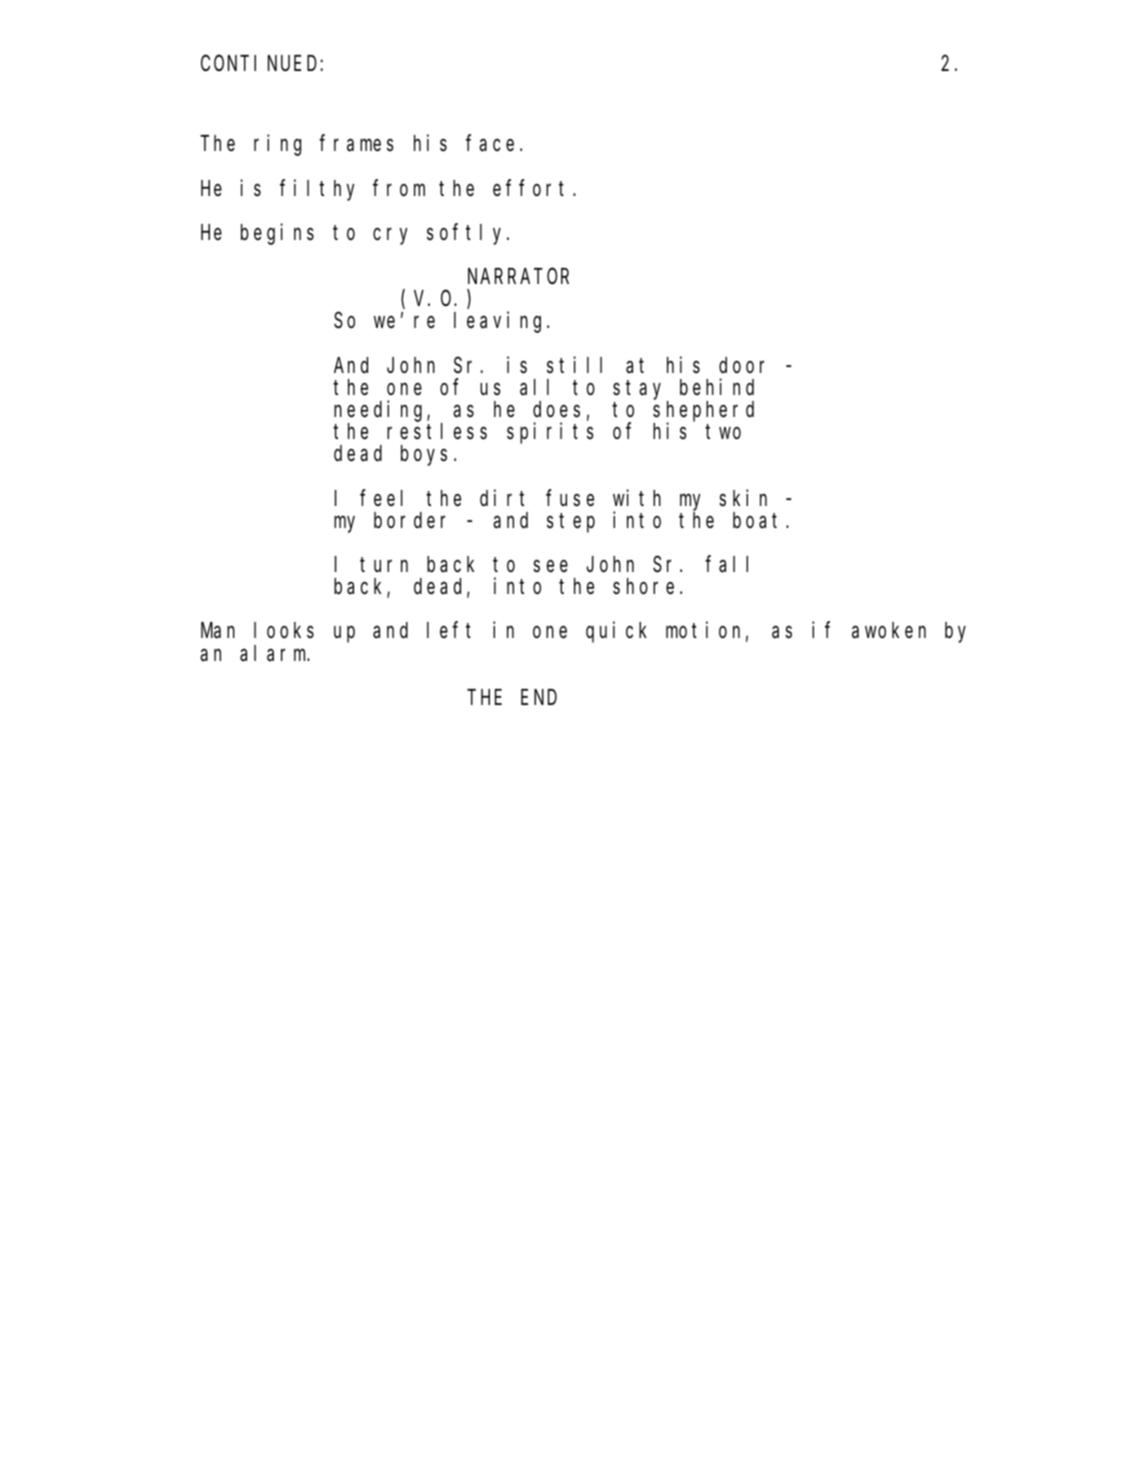  Describe the element at coordinates (399, 188) in the screenshot. I see `from` at that location.
